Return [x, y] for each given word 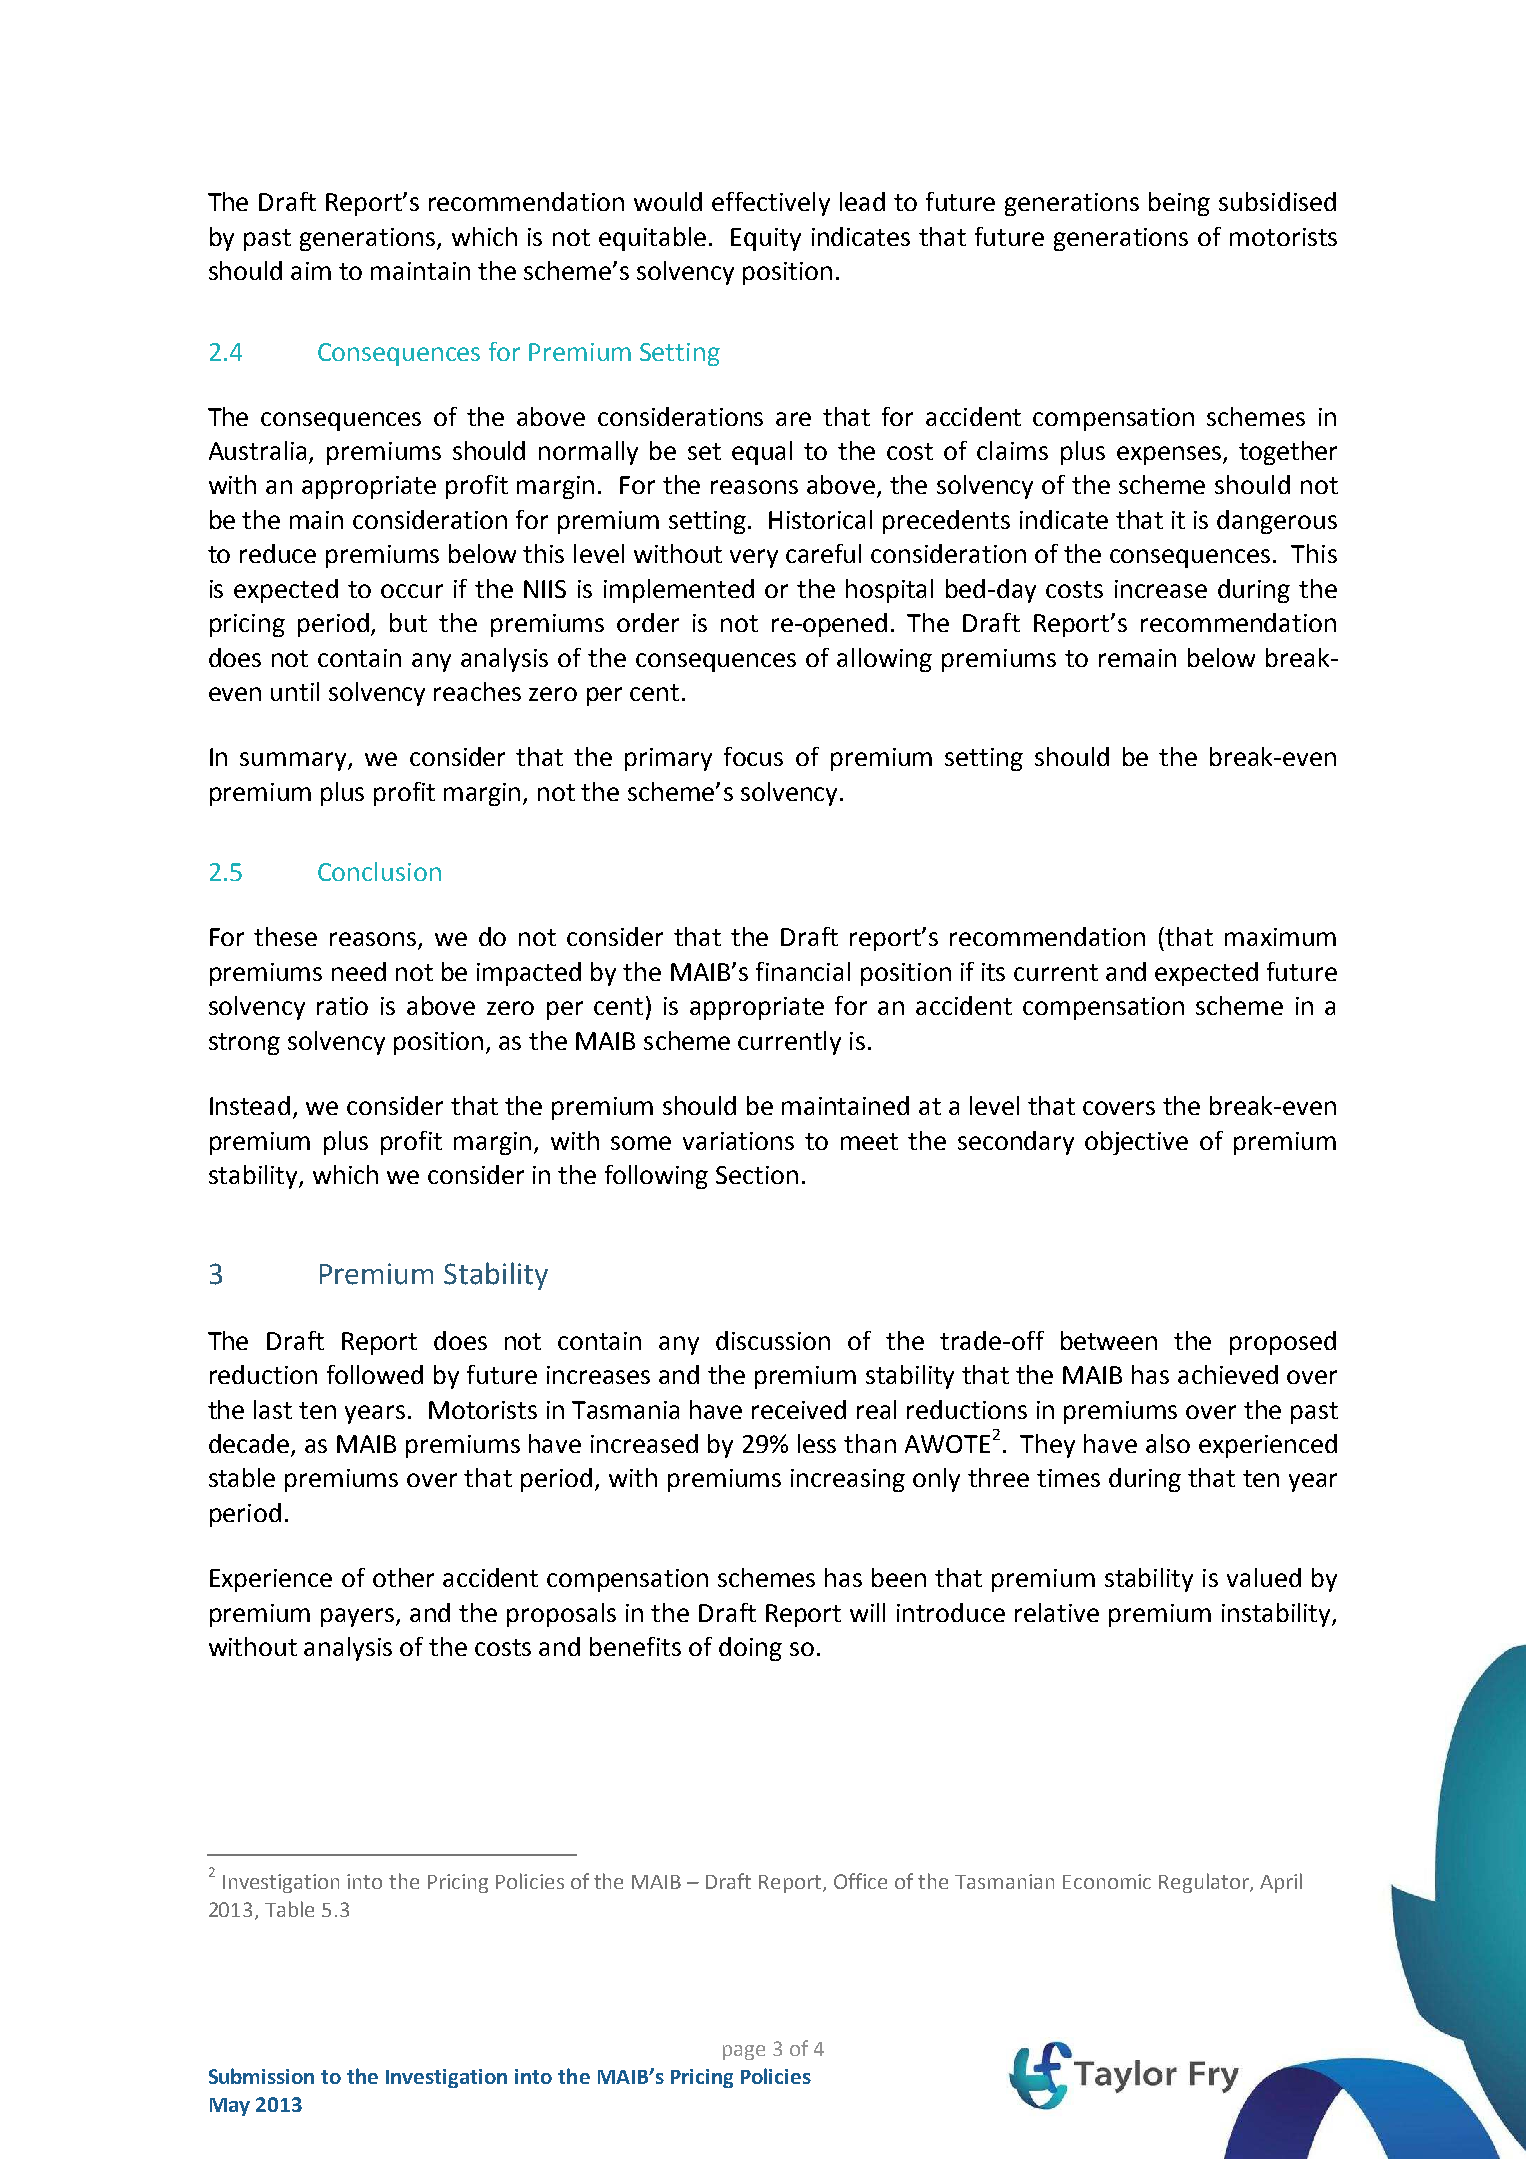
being [1179, 204]
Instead [250, 1105]
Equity [766, 239]
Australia [259, 452]
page [744, 2052]
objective [1136, 1143]
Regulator [1205, 1883]
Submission [261, 2076]
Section [757, 1175]
